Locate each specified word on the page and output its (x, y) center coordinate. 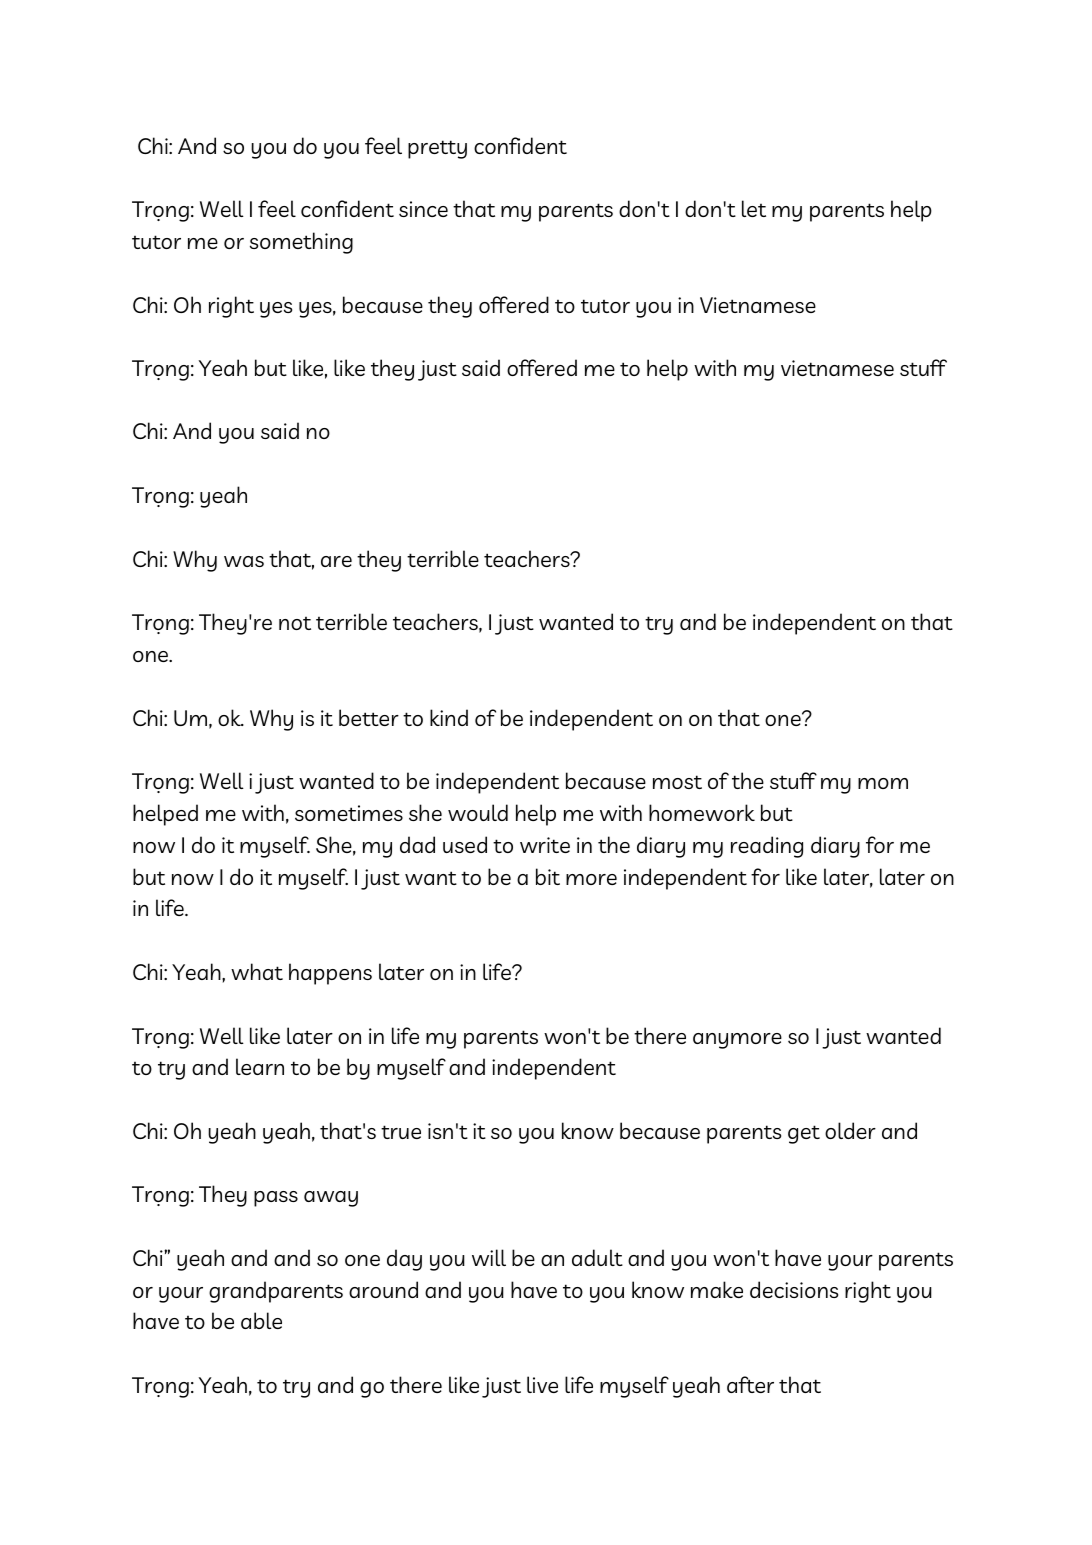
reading (767, 847)
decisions (794, 1289)
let (754, 208)
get (804, 1134)
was (244, 561)
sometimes (349, 813)
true (401, 1132)
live (542, 1384)
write (545, 845)
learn (260, 1066)
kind (449, 717)
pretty (437, 149)
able (261, 1320)
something (301, 243)
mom (883, 783)
